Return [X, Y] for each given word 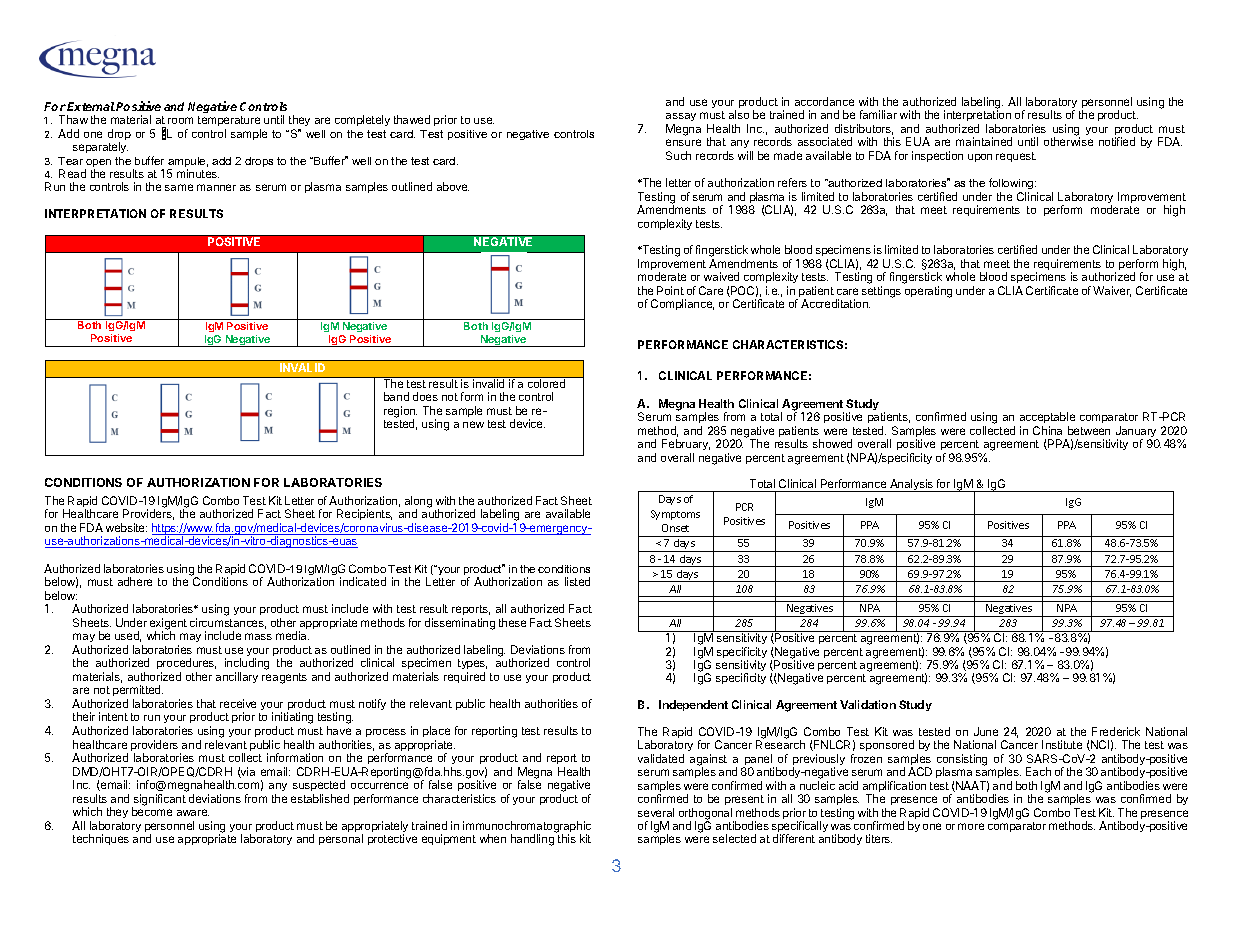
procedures [186, 665]
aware [193, 812]
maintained [984, 141]
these [512, 622]
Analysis [911, 485]
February [686, 446]
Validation [868, 704]
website [126, 527]
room [180, 120]
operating [928, 292]
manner [216, 187]
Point [670, 290]
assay [681, 119]
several [656, 812]
